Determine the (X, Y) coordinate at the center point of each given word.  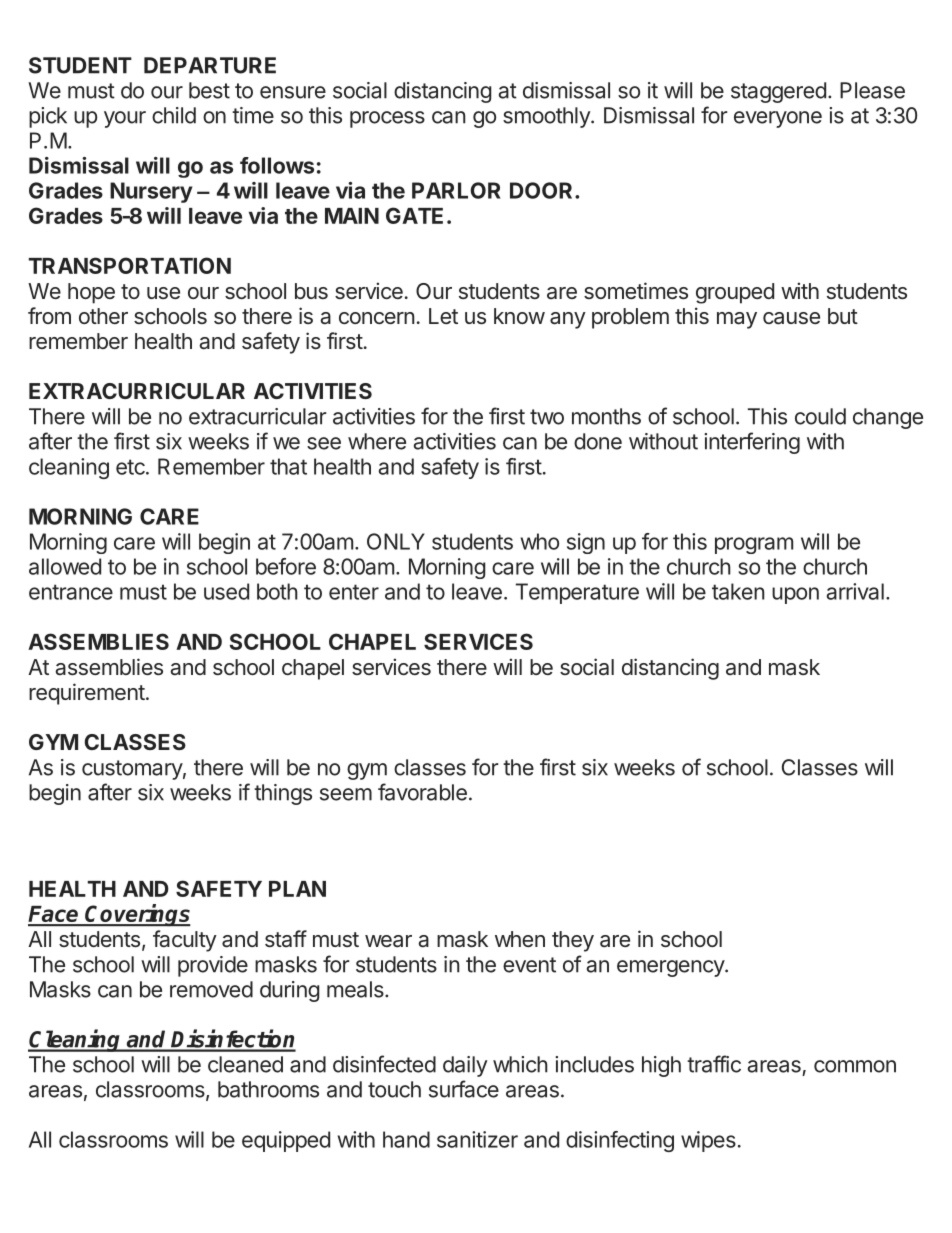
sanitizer (477, 1139)
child (174, 115)
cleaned (245, 1064)
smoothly (547, 117)
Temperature (577, 593)
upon (795, 595)
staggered (778, 92)
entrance (71, 592)
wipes (708, 1141)
